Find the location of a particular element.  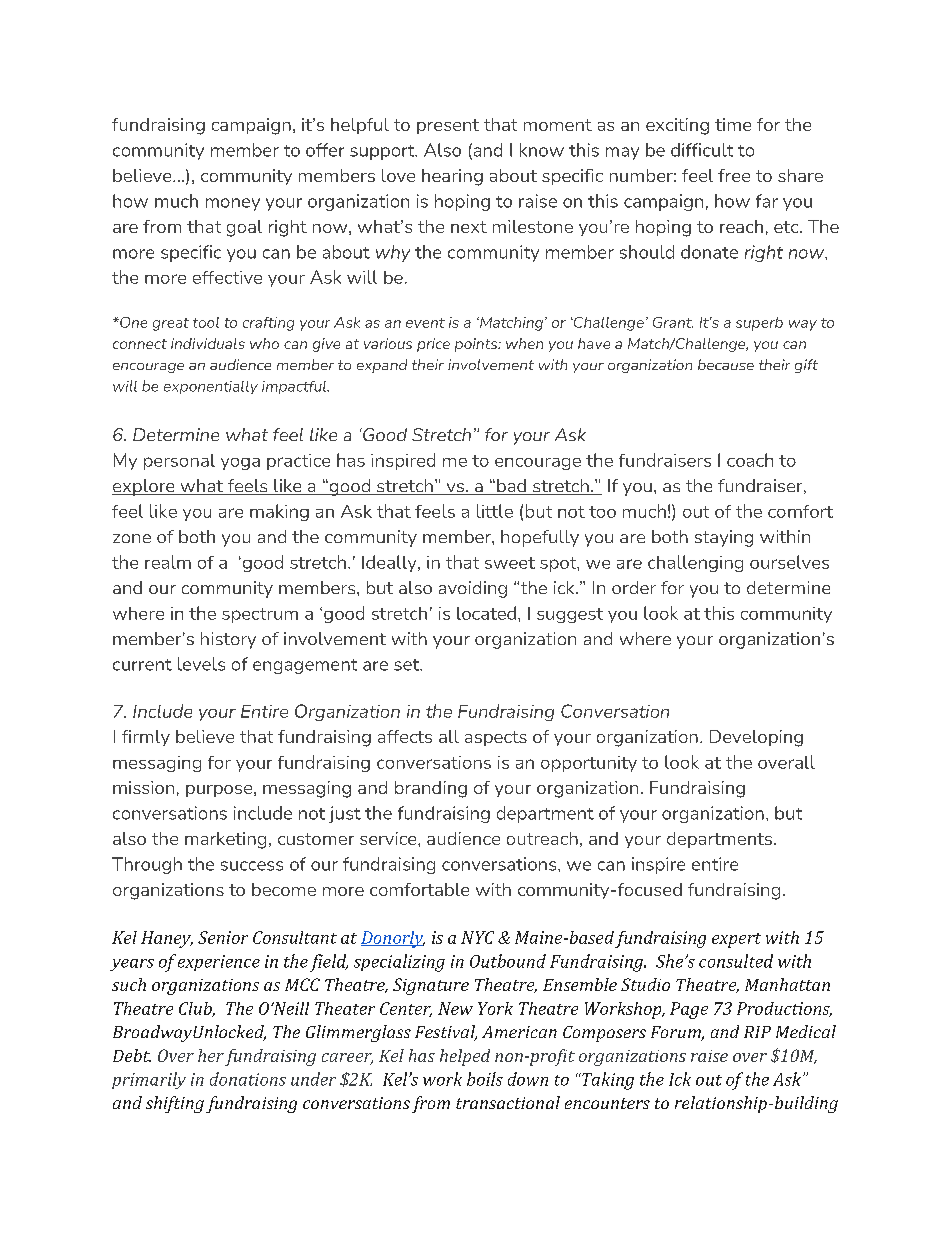

bad is located at coordinates (511, 487).
